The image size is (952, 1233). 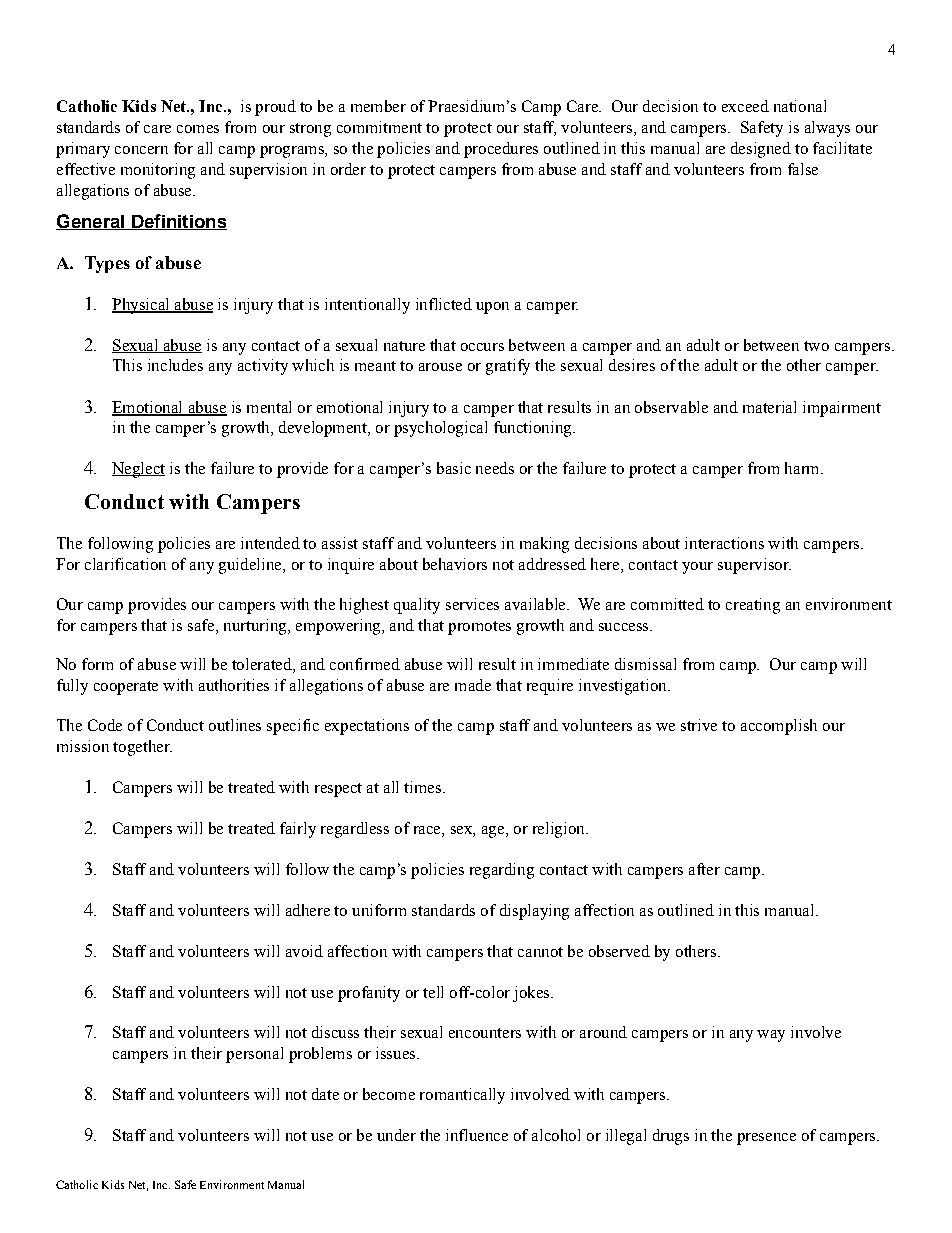 What do you see at coordinates (761, 150) in the page?
I see `designed` at bounding box center [761, 150].
